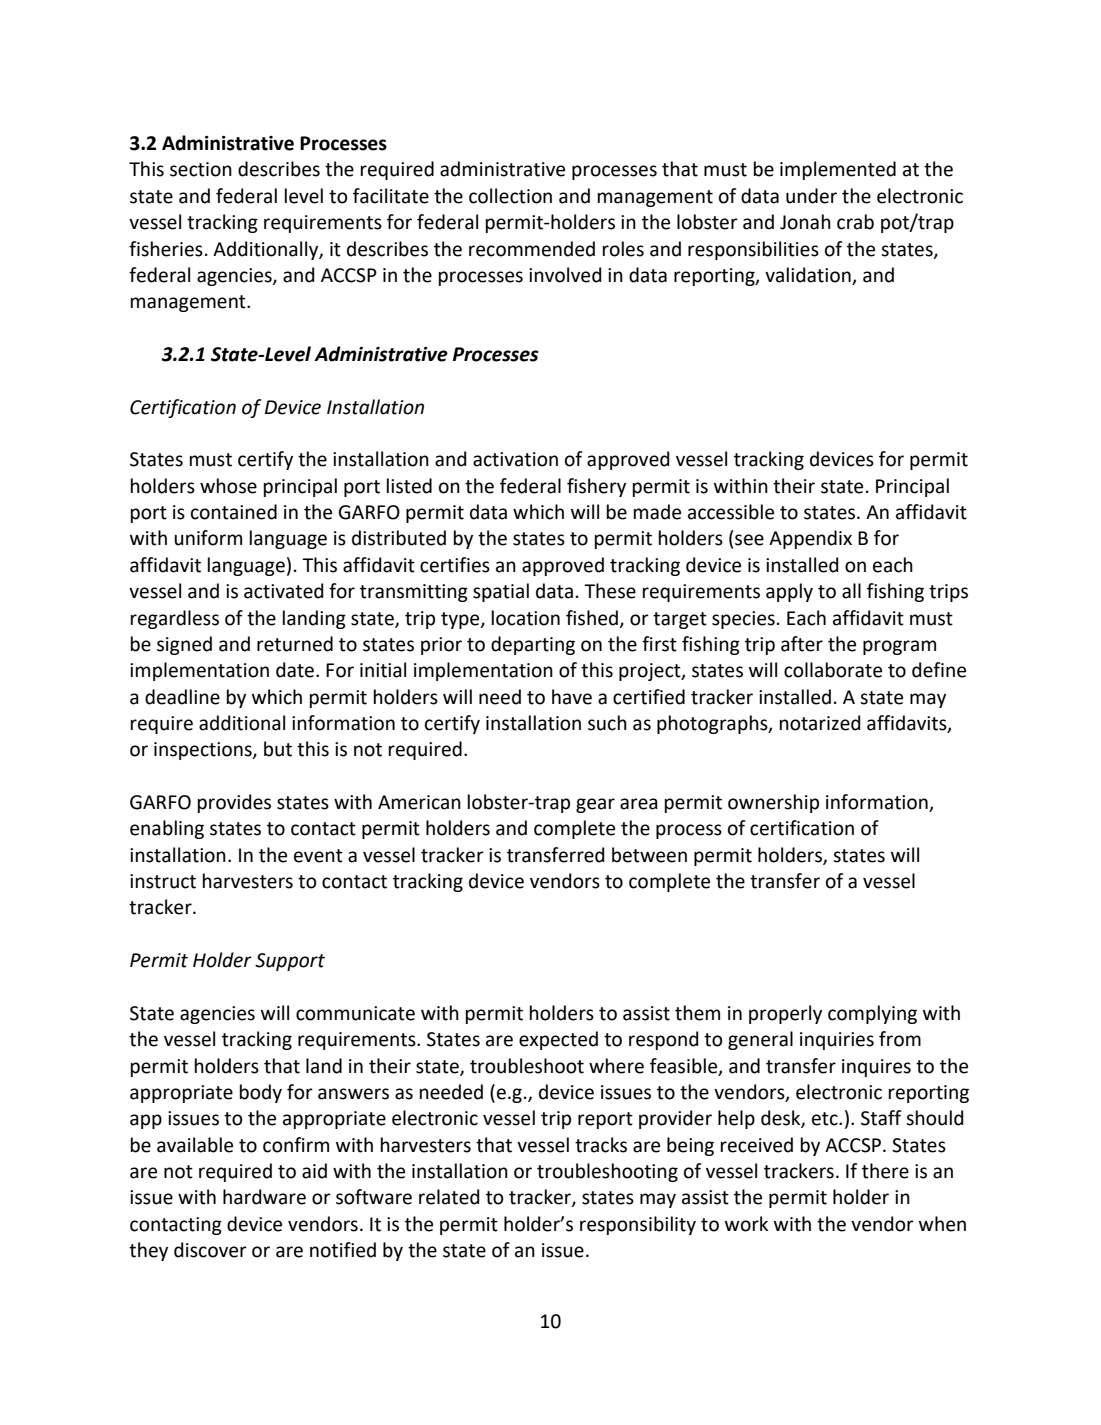 This page has height=1425, width=1101. I want to click on crab, so click(855, 222).
